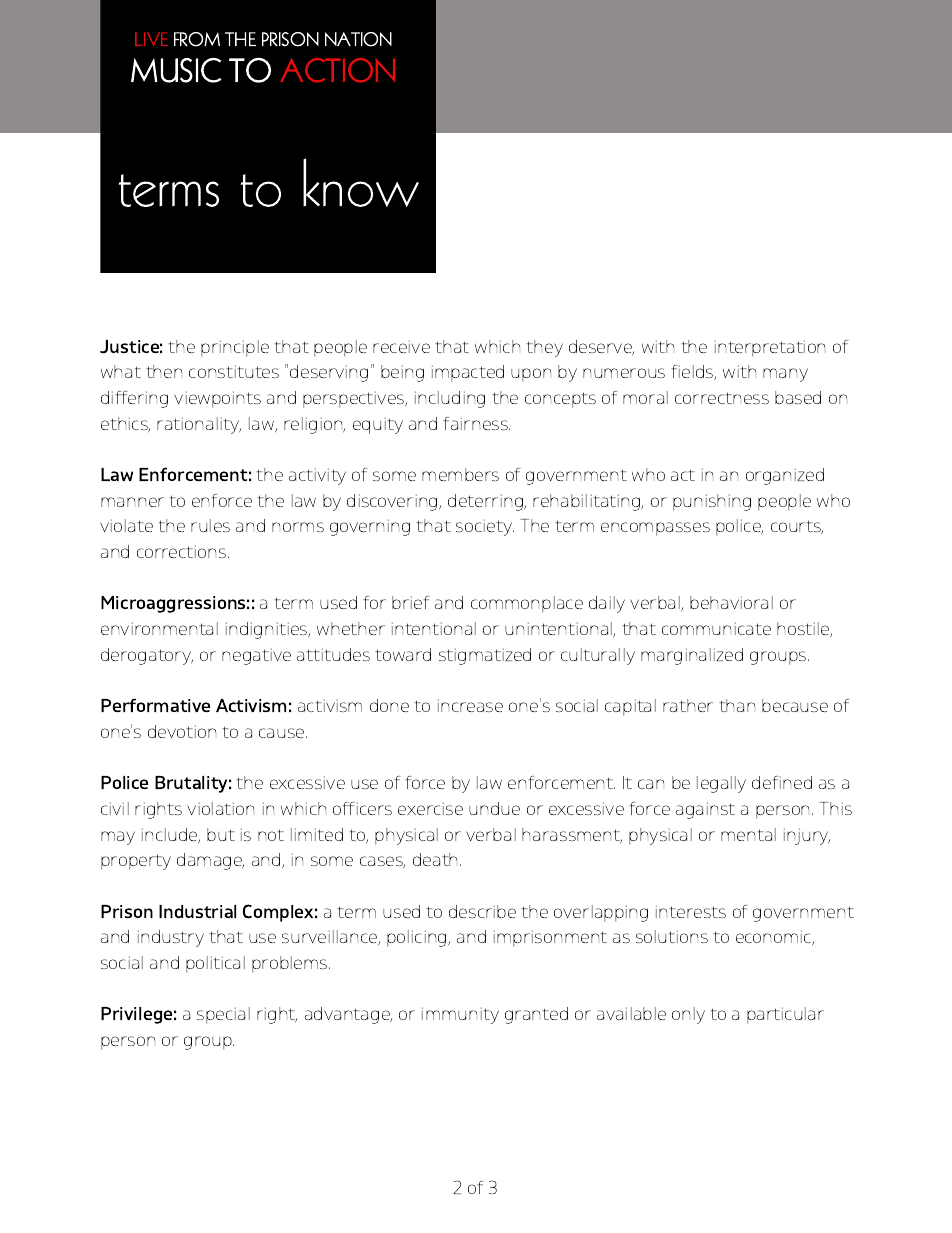 The width and height of the screenshot is (952, 1233). Describe the element at coordinates (485, 656) in the screenshot. I see `stigmatized` at that location.
